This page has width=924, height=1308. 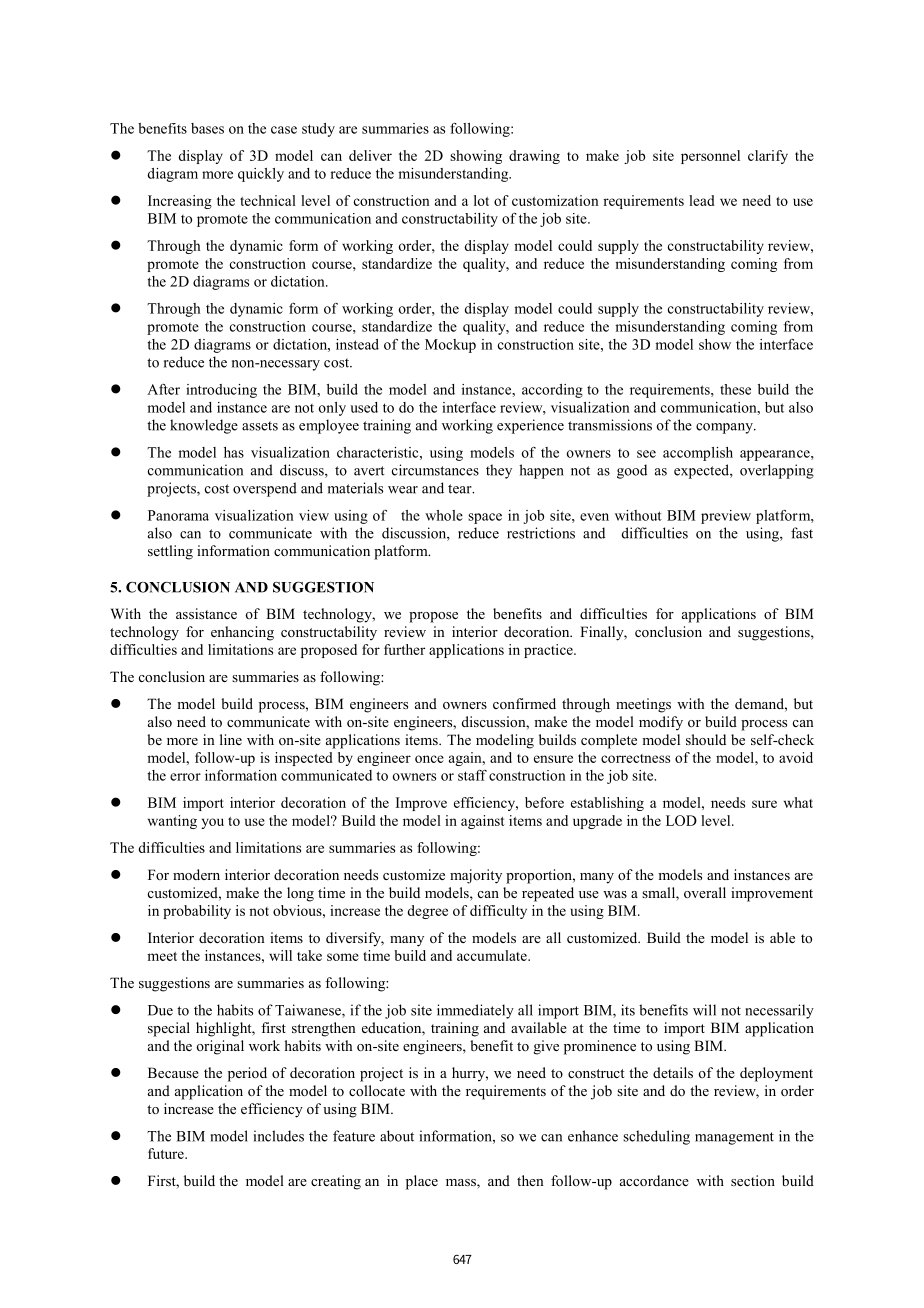 What do you see at coordinates (450, 346) in the page?
I see `Mockup` at bounding box center [450, 346].
